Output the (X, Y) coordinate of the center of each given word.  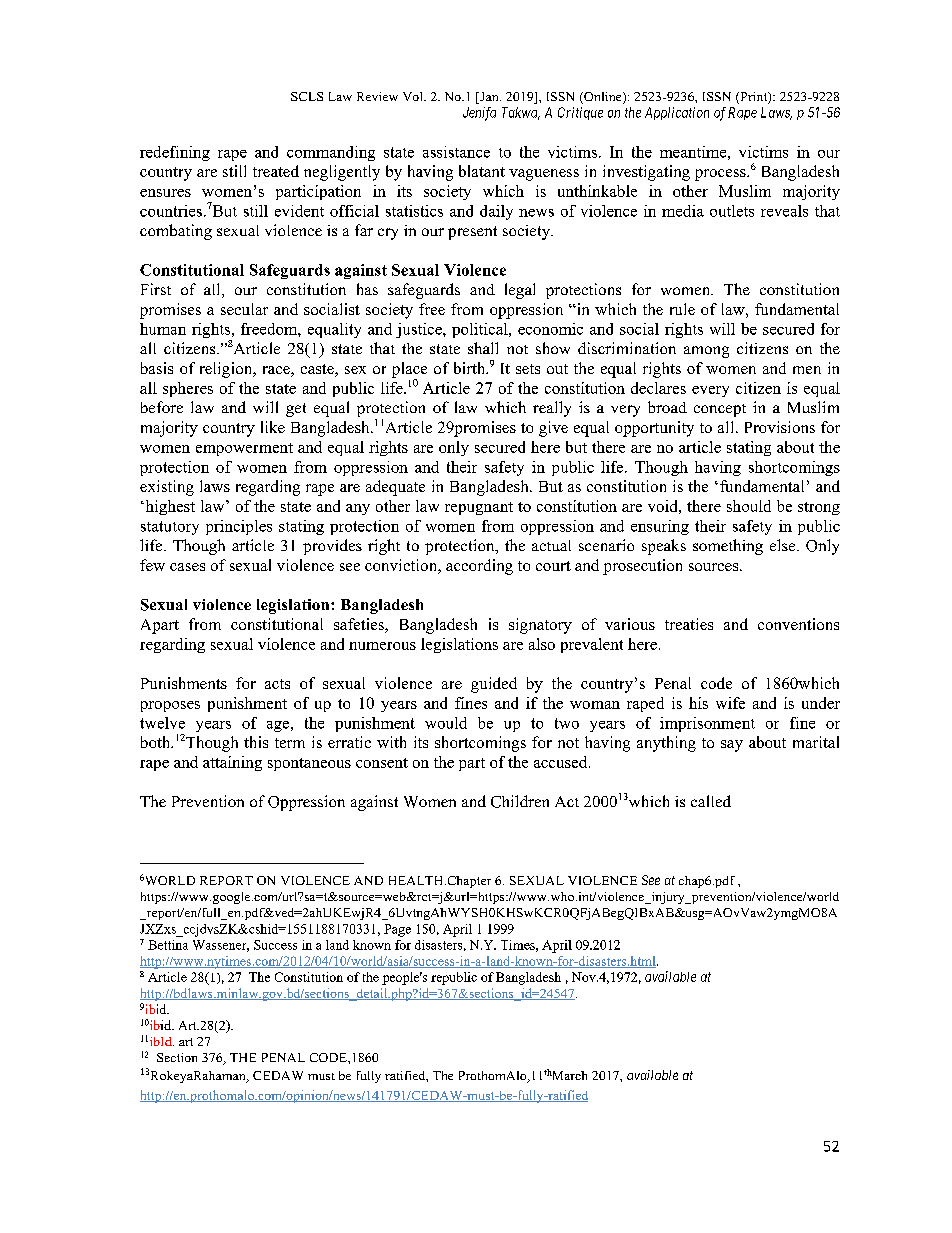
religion (227, 370)
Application (677, 113)
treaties (689, 624)
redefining (175, 153)
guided (494, 685)
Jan (489, 98)
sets (528, 369)
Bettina (168, 945)
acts (277, 684)
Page (397, 930)
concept (720, 410)
